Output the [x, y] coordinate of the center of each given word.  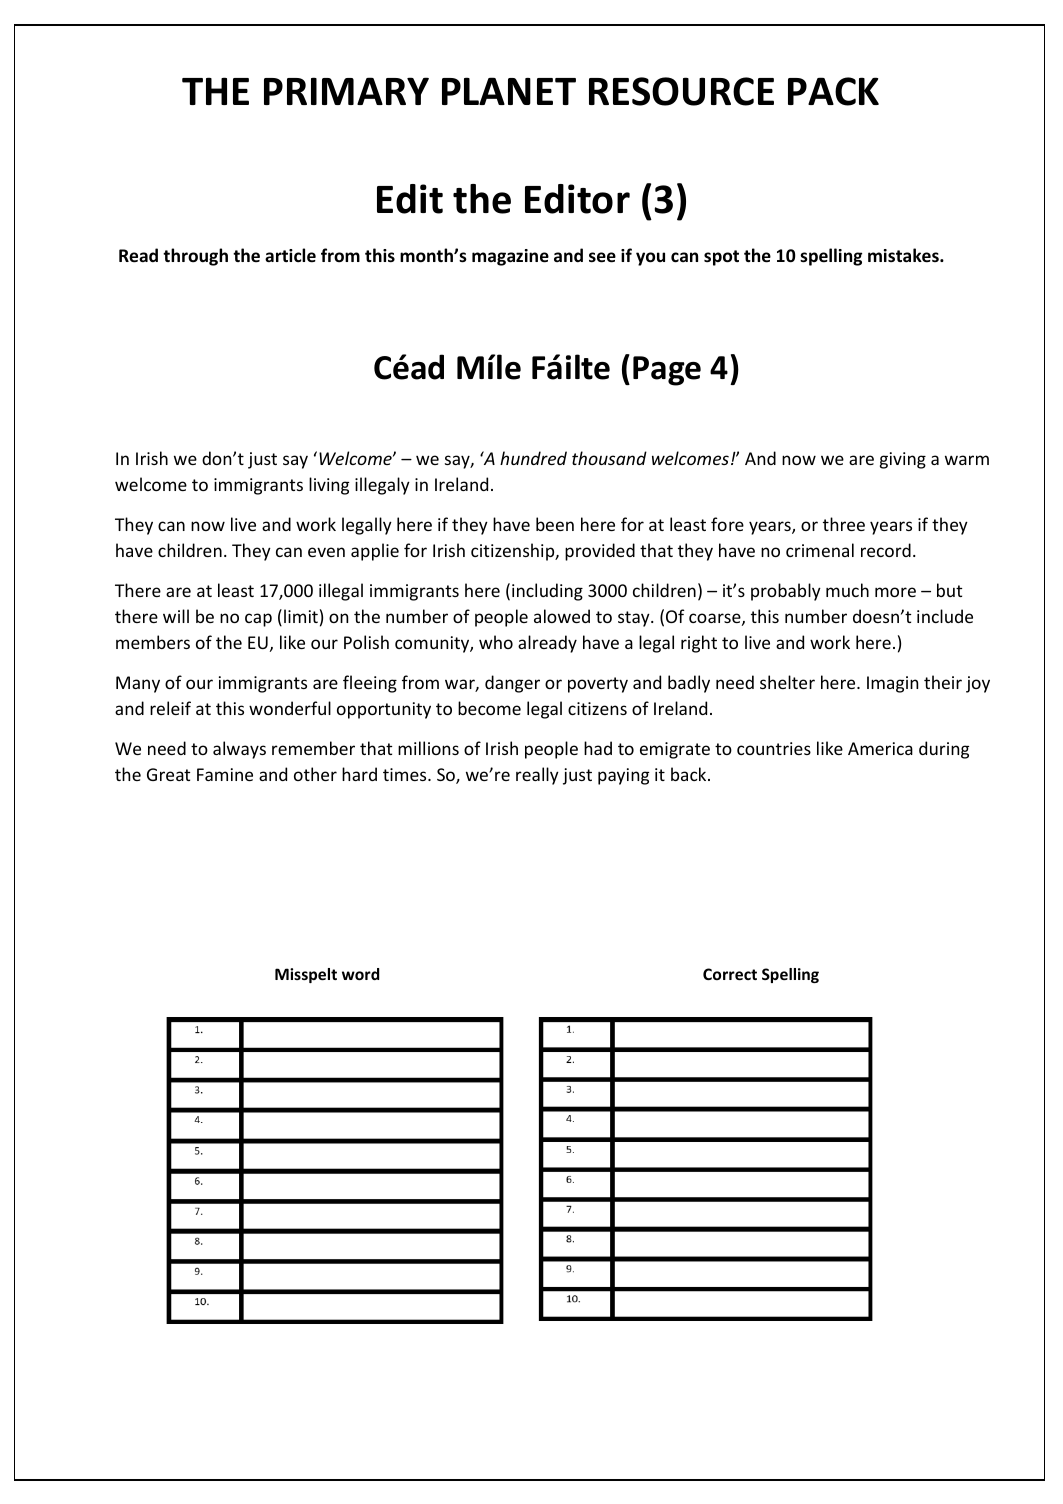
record [886, 550]
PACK [833, 91]
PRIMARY [346, 91]
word [360, 974]
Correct [730, 974]
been [555, 524]
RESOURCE [681, 91]
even [326, 552]
